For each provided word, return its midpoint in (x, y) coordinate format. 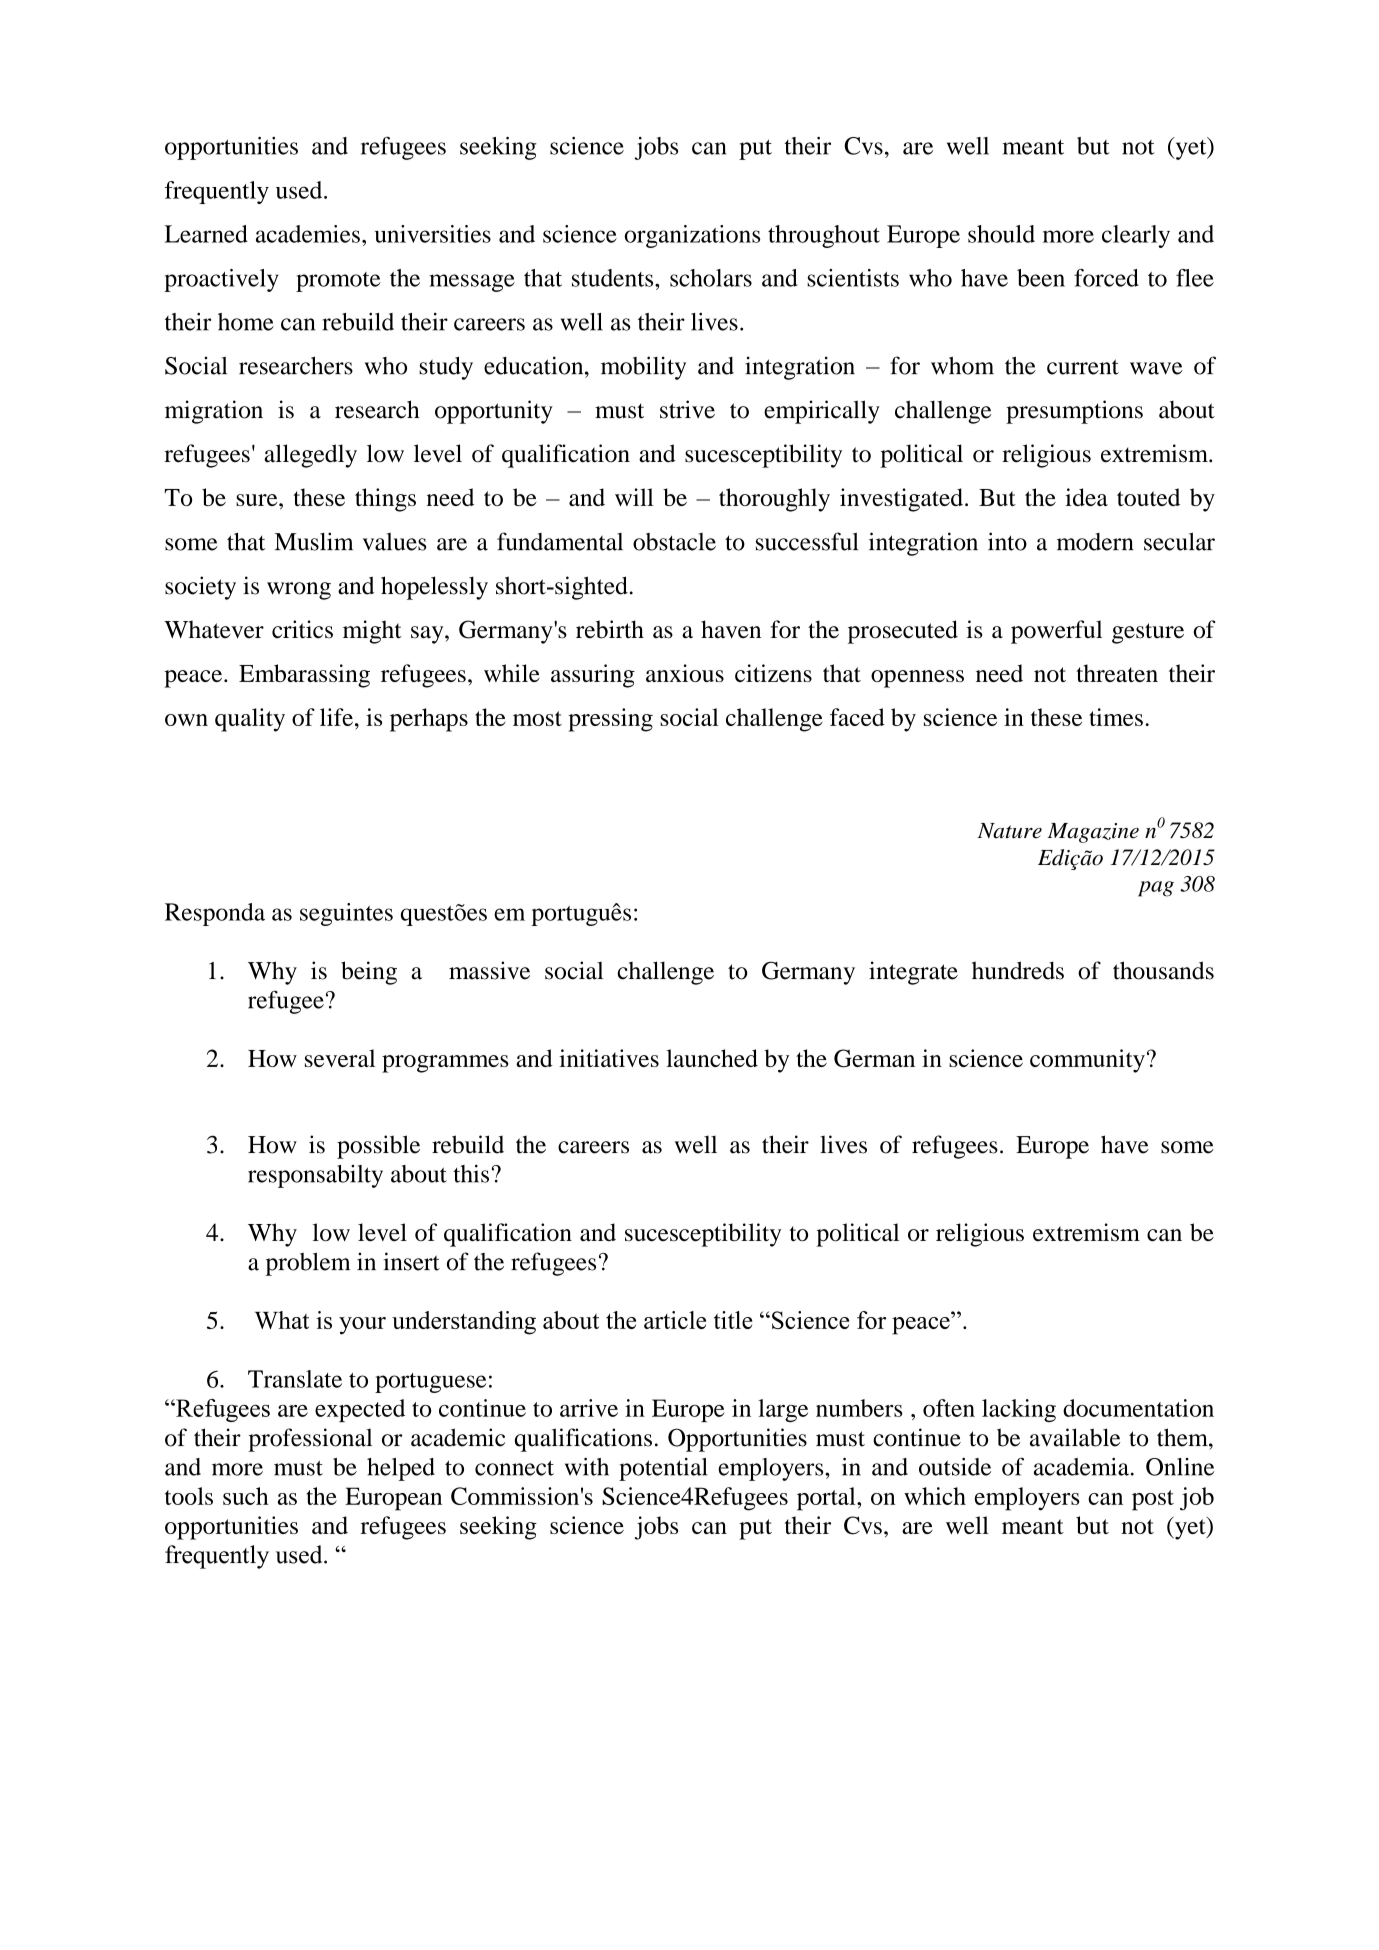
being (369, 973)
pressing (610, 720)
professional (310, 1440)
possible (378, 1147)
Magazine (1093, 833)
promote (338, 282)
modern (1095, 542)
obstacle (674, 542)
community (1087, 1061)
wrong (299, 591)
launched (712, 1058)
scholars (711, 278)
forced (1106, 278)
